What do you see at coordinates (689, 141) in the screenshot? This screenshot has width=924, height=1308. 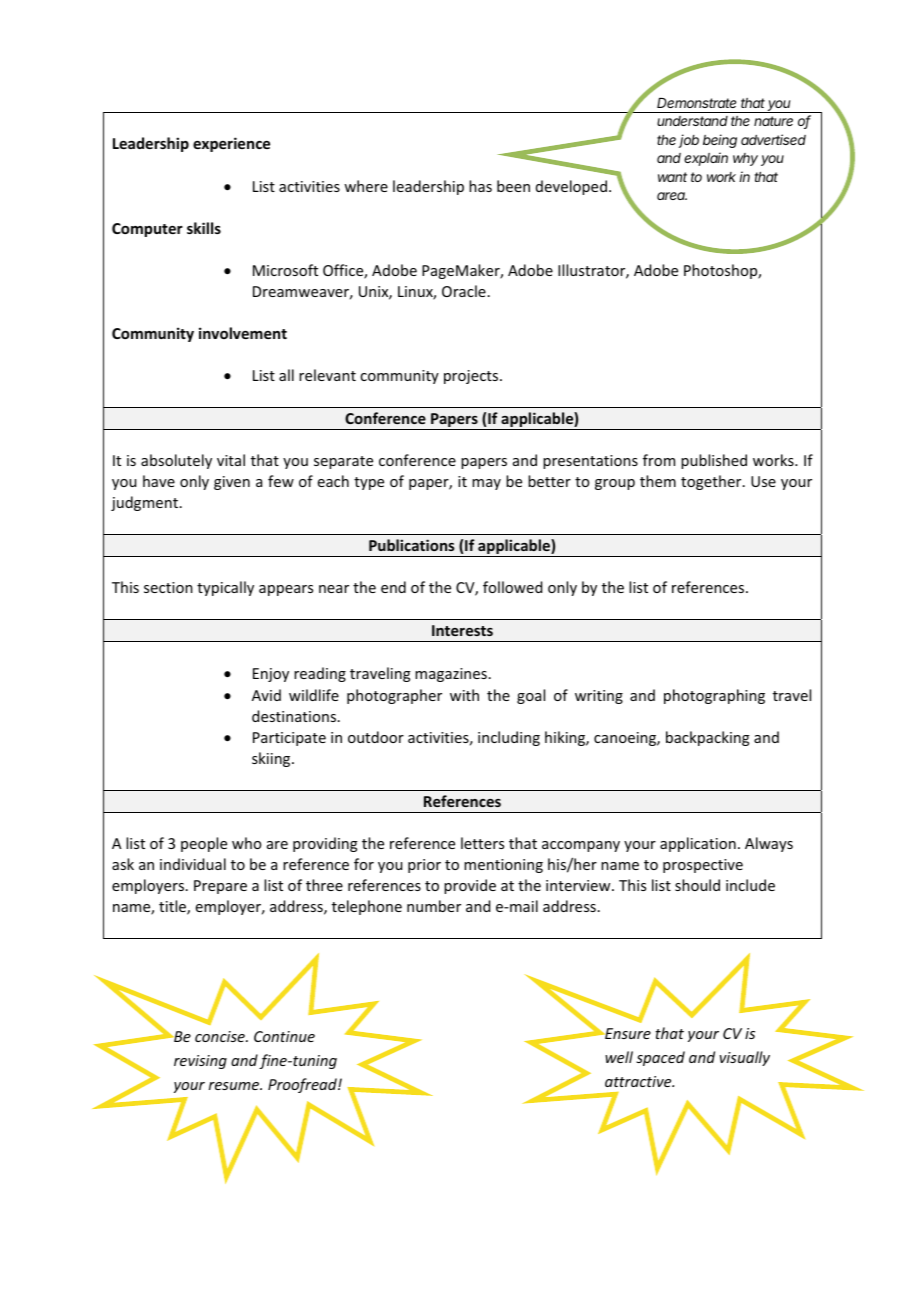 I see `job` at bounding box center [689, 141].
